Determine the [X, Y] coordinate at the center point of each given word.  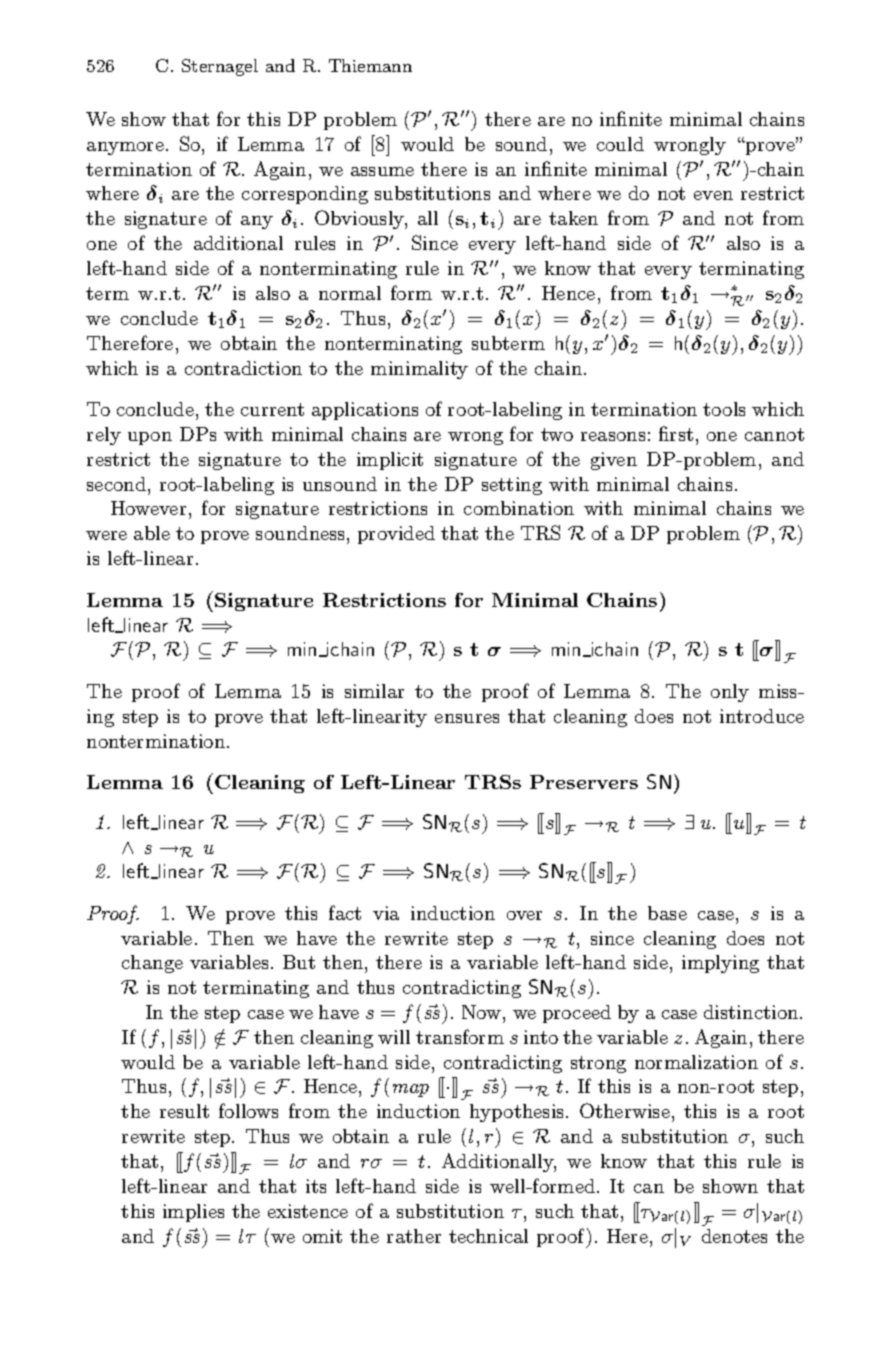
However [148, 508]
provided [396, 535]
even [713, 195]
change [152, 964]
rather [414, 1236]
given [614, 461]
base [667, 913]
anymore [125, 148]
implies [193, 1213]
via [386, 913]
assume [382, 171]
